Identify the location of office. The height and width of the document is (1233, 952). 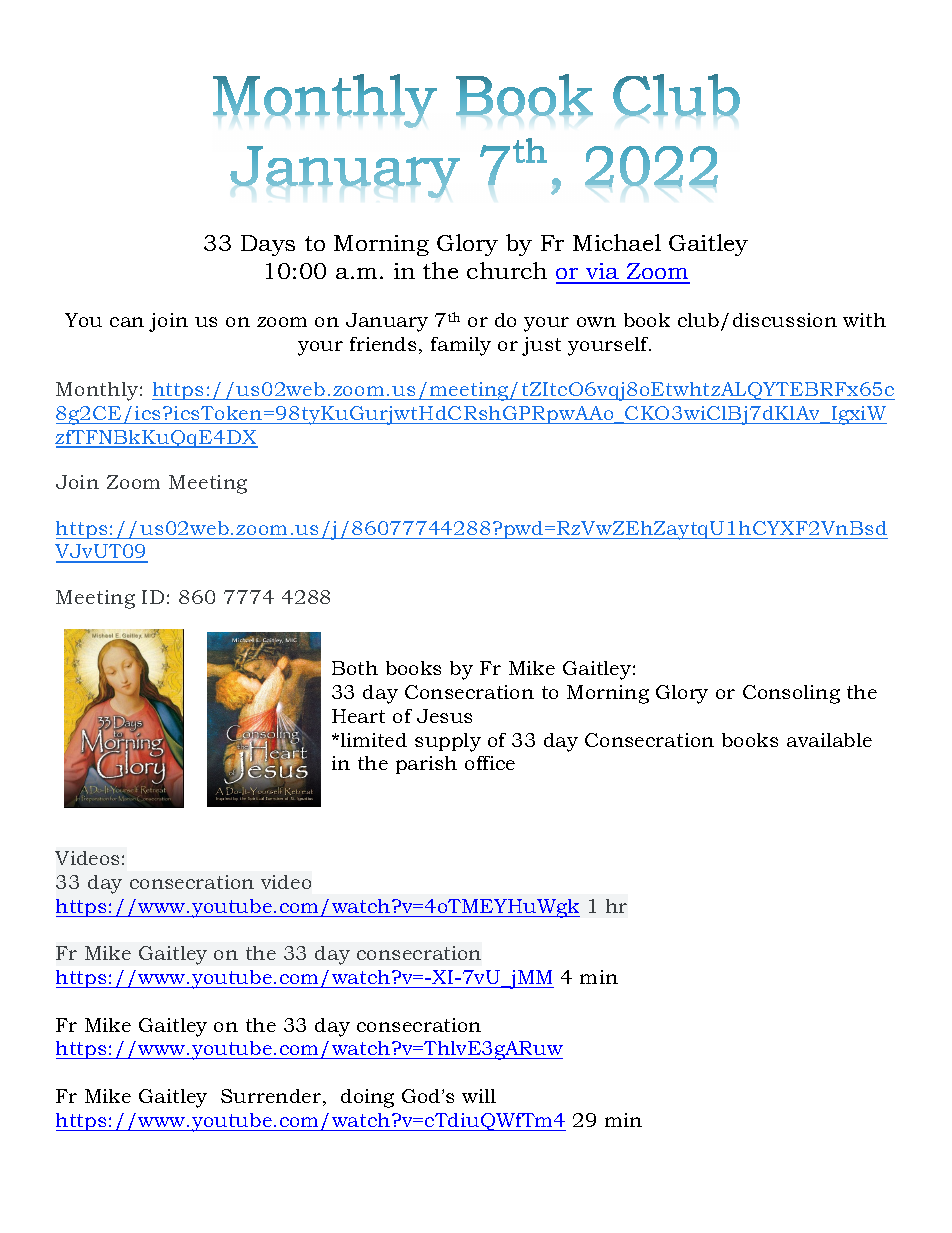
(490, 763).
